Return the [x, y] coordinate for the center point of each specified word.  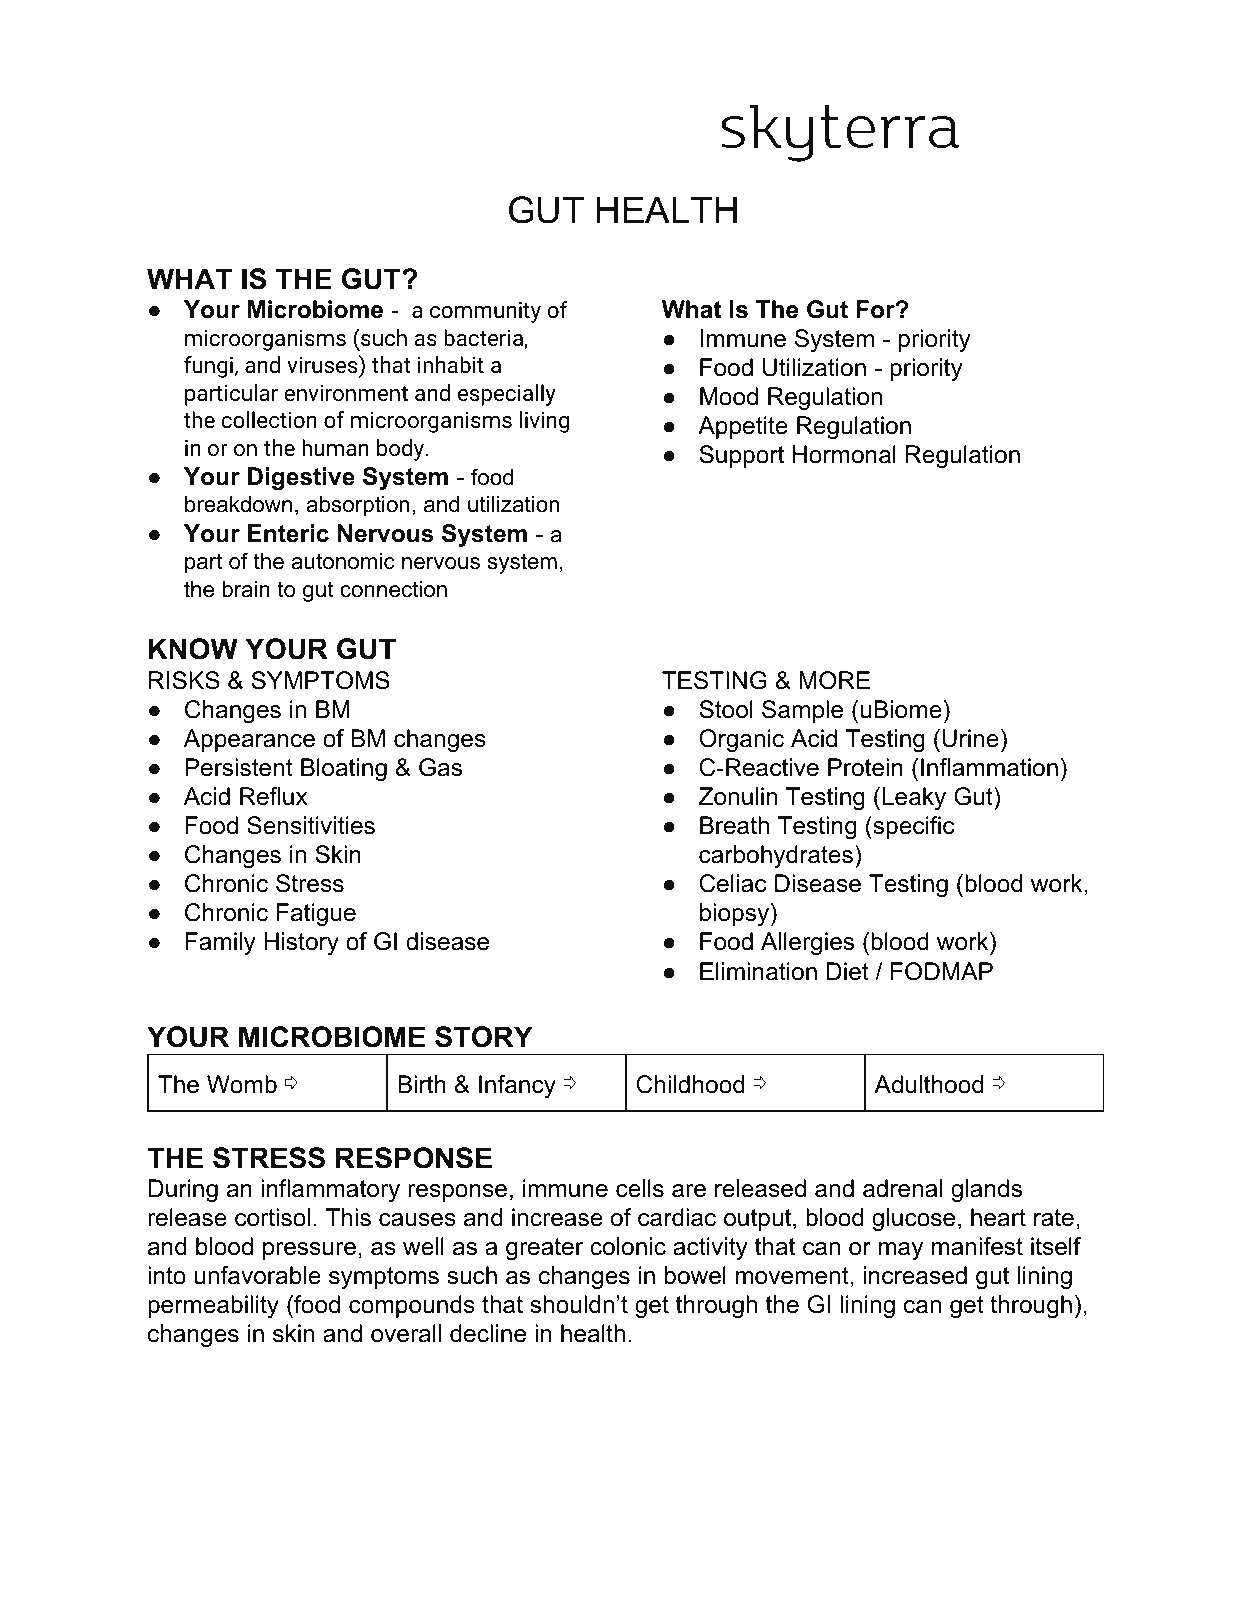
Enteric [288, 533]
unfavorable [258, 1275]
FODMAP [942, 971]
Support [741, 456]
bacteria [484, 339]
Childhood [690, 1084]
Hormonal [844, 454]
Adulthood [928, 1084]
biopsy [736, 914]
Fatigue [316, 914]
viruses [323, 364]
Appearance [249, 740]
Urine [970, 738]
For [877, 309]
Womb [242, 1084]
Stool [726, 709]
